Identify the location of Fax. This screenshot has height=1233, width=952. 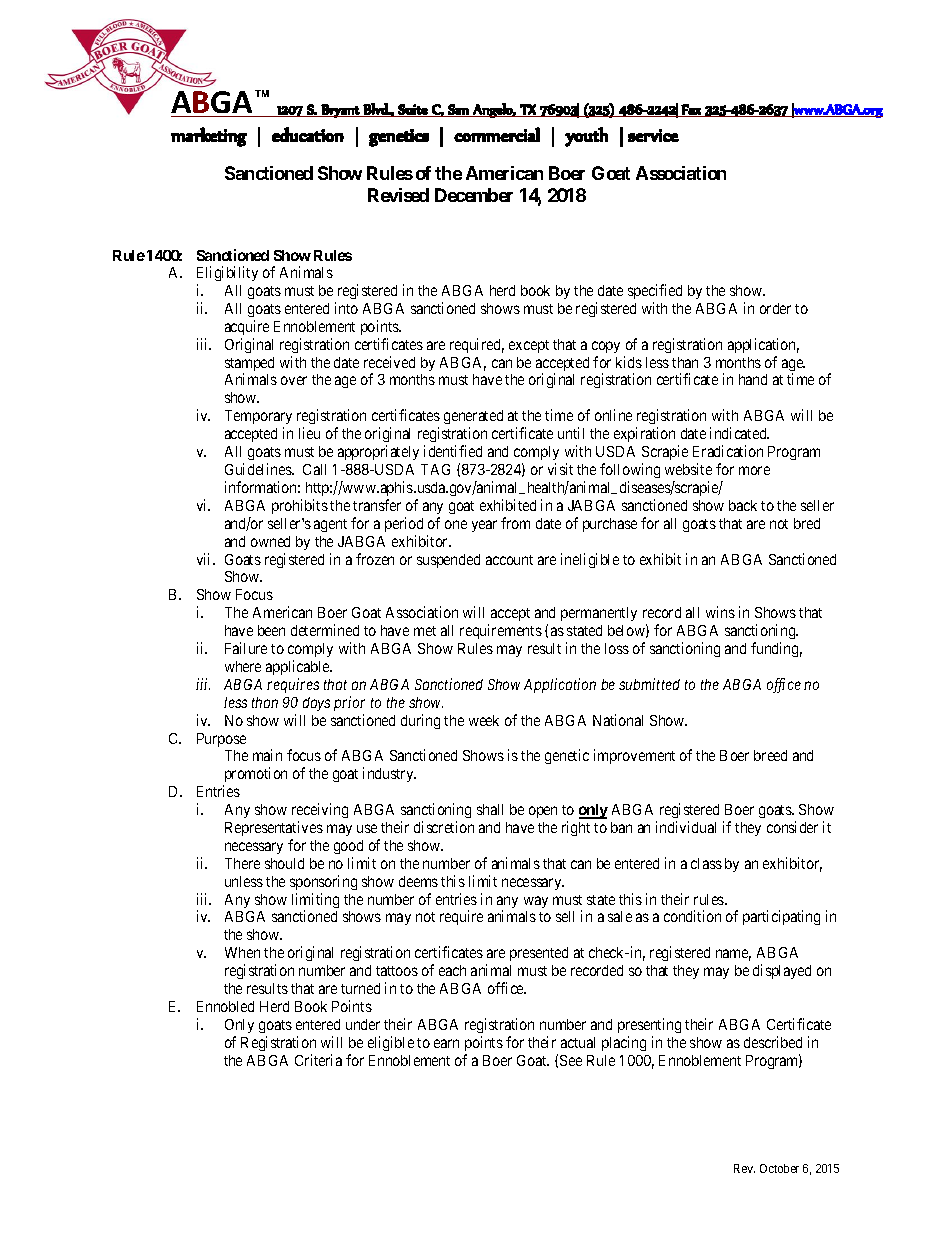
(691, 110).
